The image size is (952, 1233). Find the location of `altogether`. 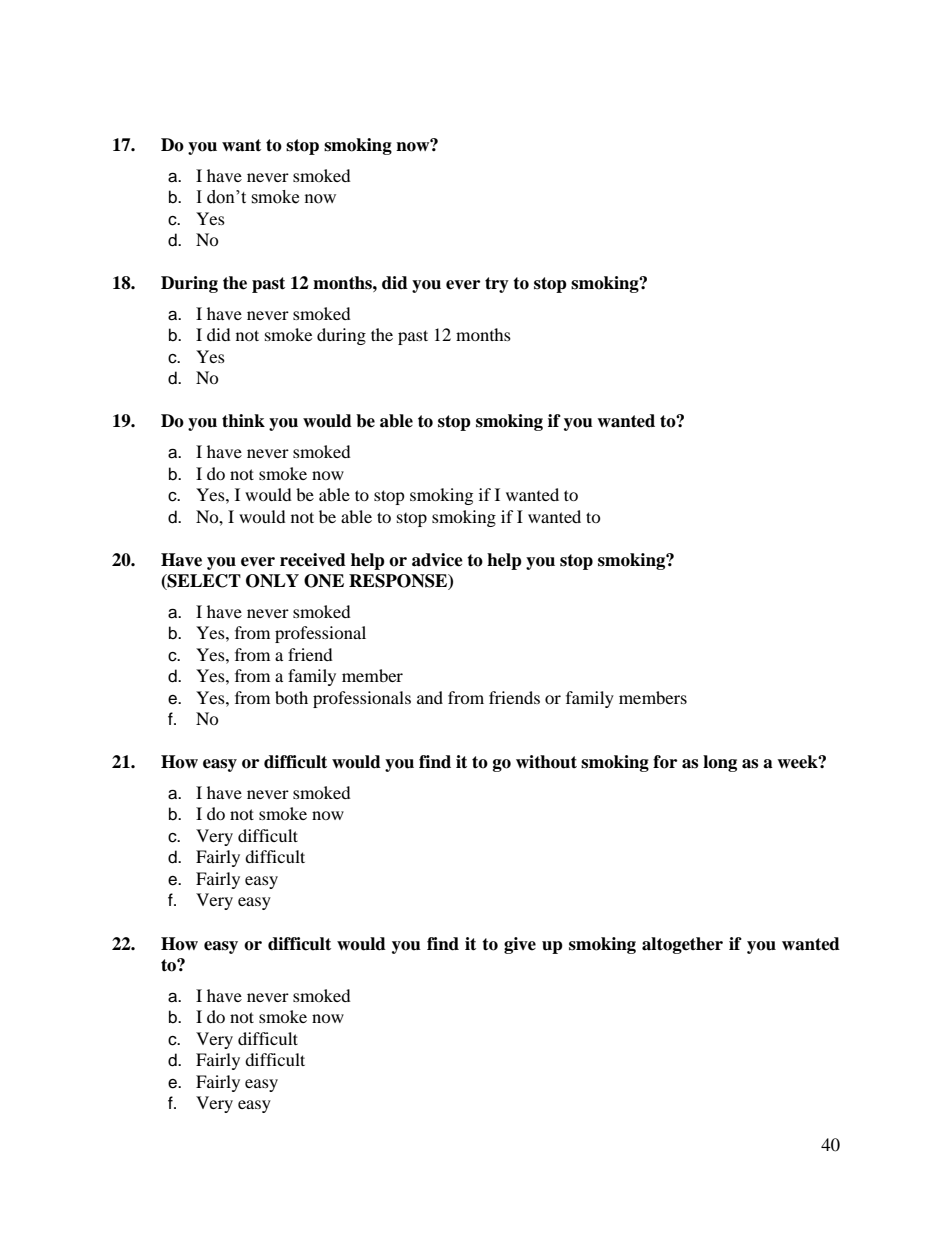

altogether is located at coordinates (682, 945).
